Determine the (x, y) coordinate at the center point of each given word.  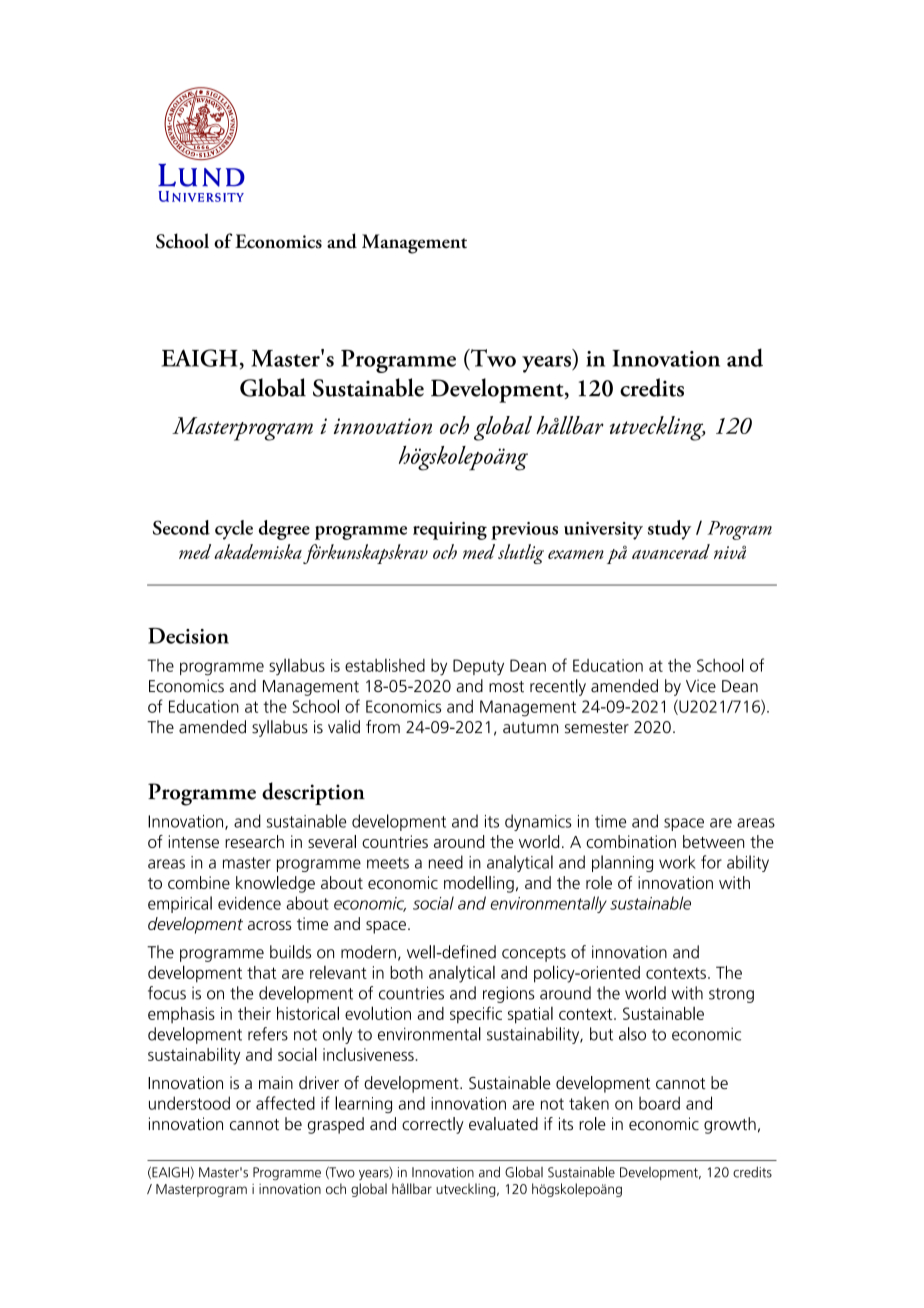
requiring (450, 531)
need (446, 862)
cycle (234, 530)
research (254, 841)
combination (631, 841)
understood (189, 1103)
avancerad (671, 551)
